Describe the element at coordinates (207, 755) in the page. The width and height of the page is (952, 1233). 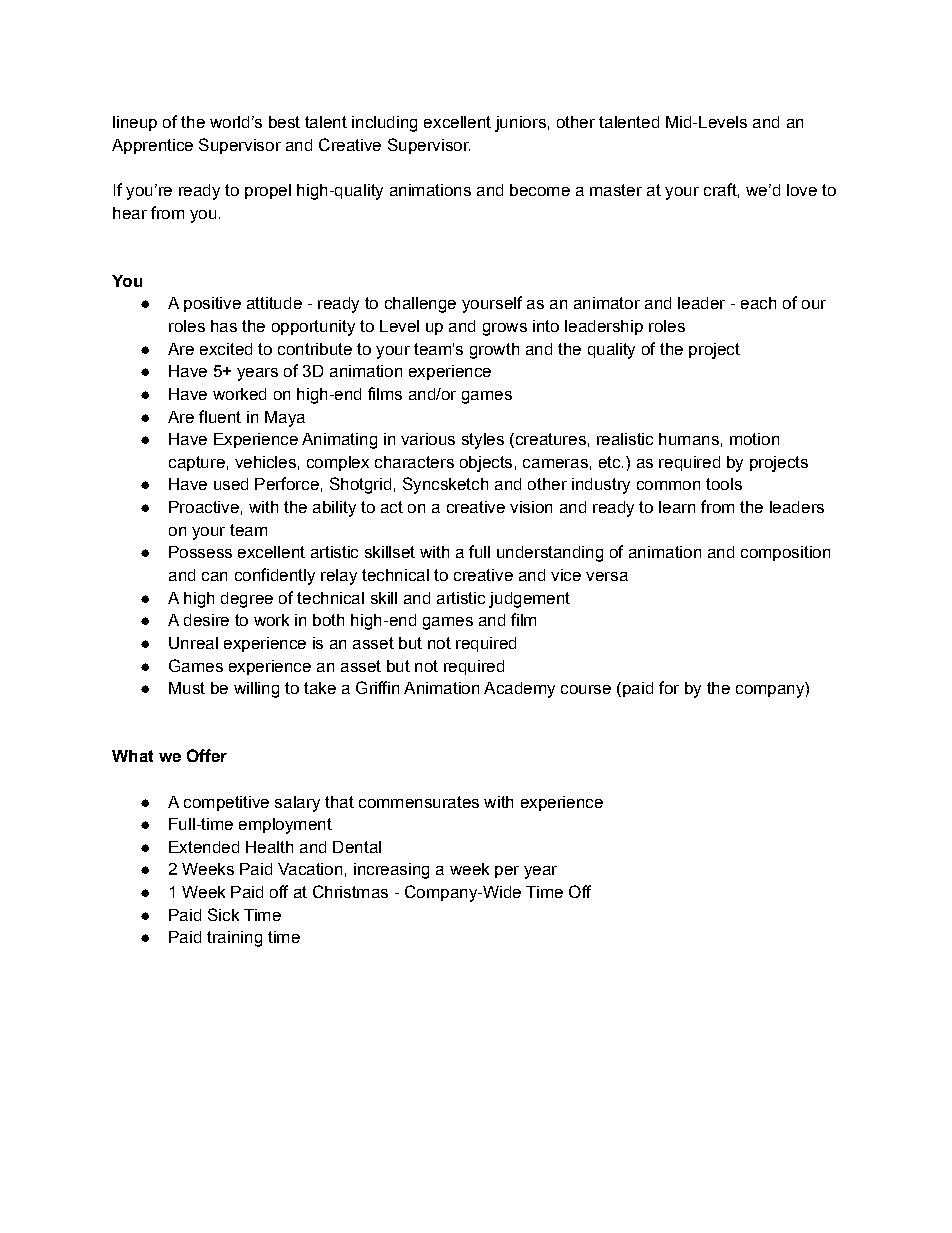
I see `Offer` at that location.
